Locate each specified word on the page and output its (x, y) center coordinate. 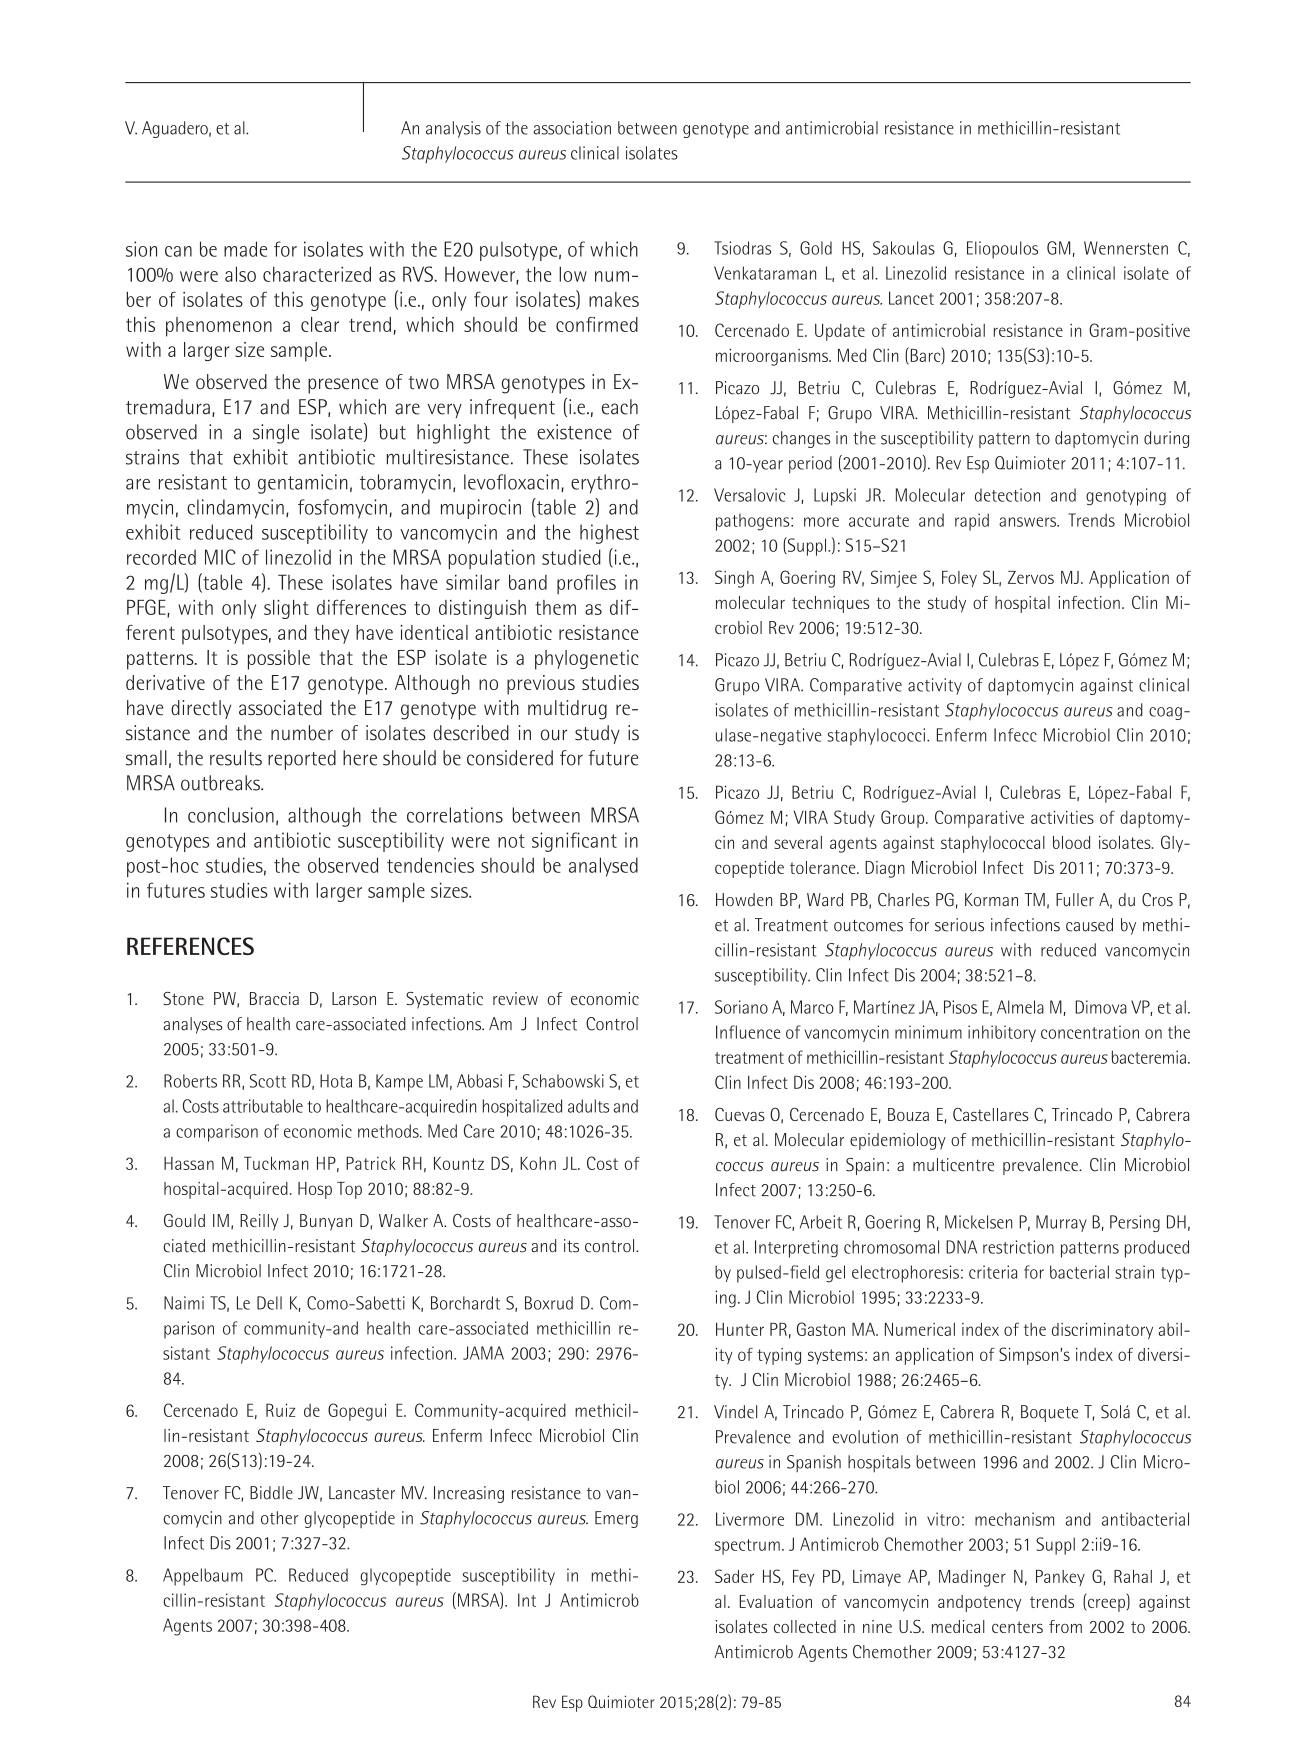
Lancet (911, 298)
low (573, 274)
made (245, 249)
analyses (192, 1025)
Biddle (271, 1493)
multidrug (567, 710)
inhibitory (1002, 1033)
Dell (269, 1303)
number (302, 733)
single (276, 434)
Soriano (741, 1007)
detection (1007, 495)
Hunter (740, 1329)
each (620, 407)
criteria (993, 1272)
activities (1062, 817)
